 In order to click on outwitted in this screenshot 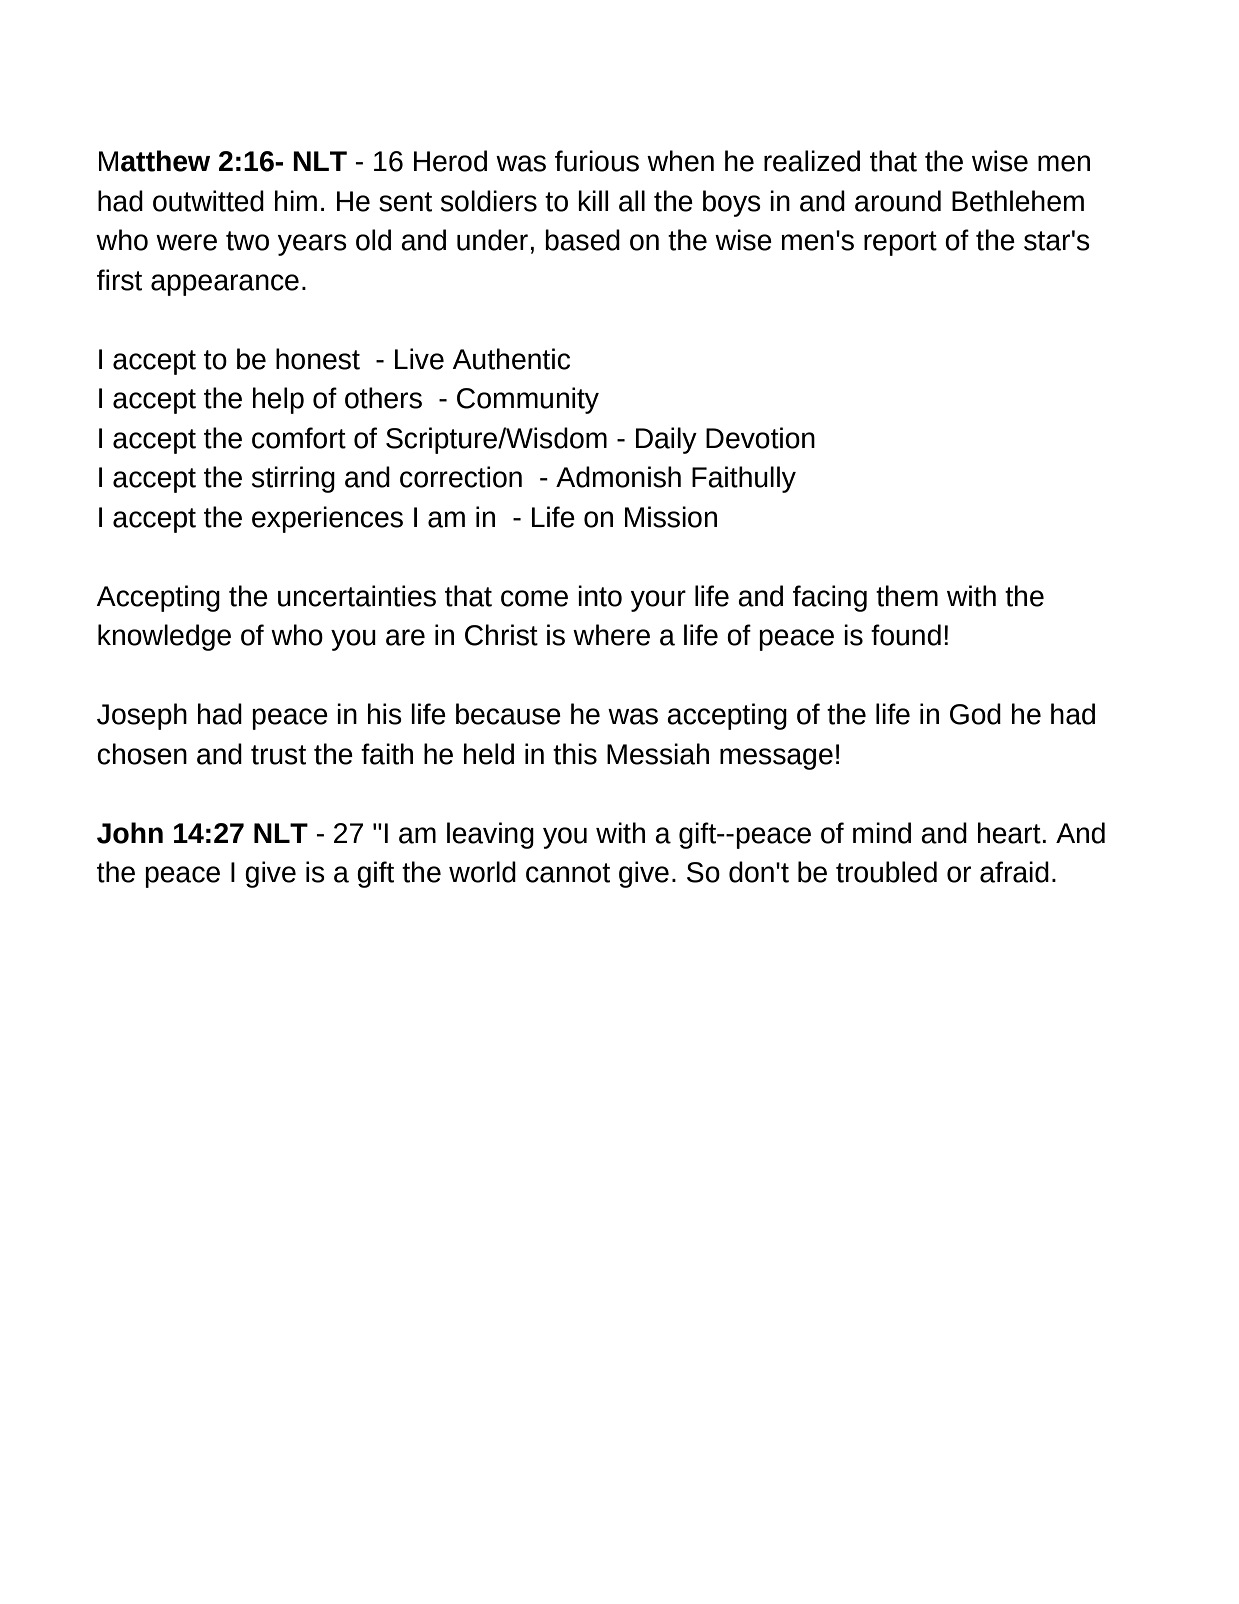, I will do `click(208, 201)`.
